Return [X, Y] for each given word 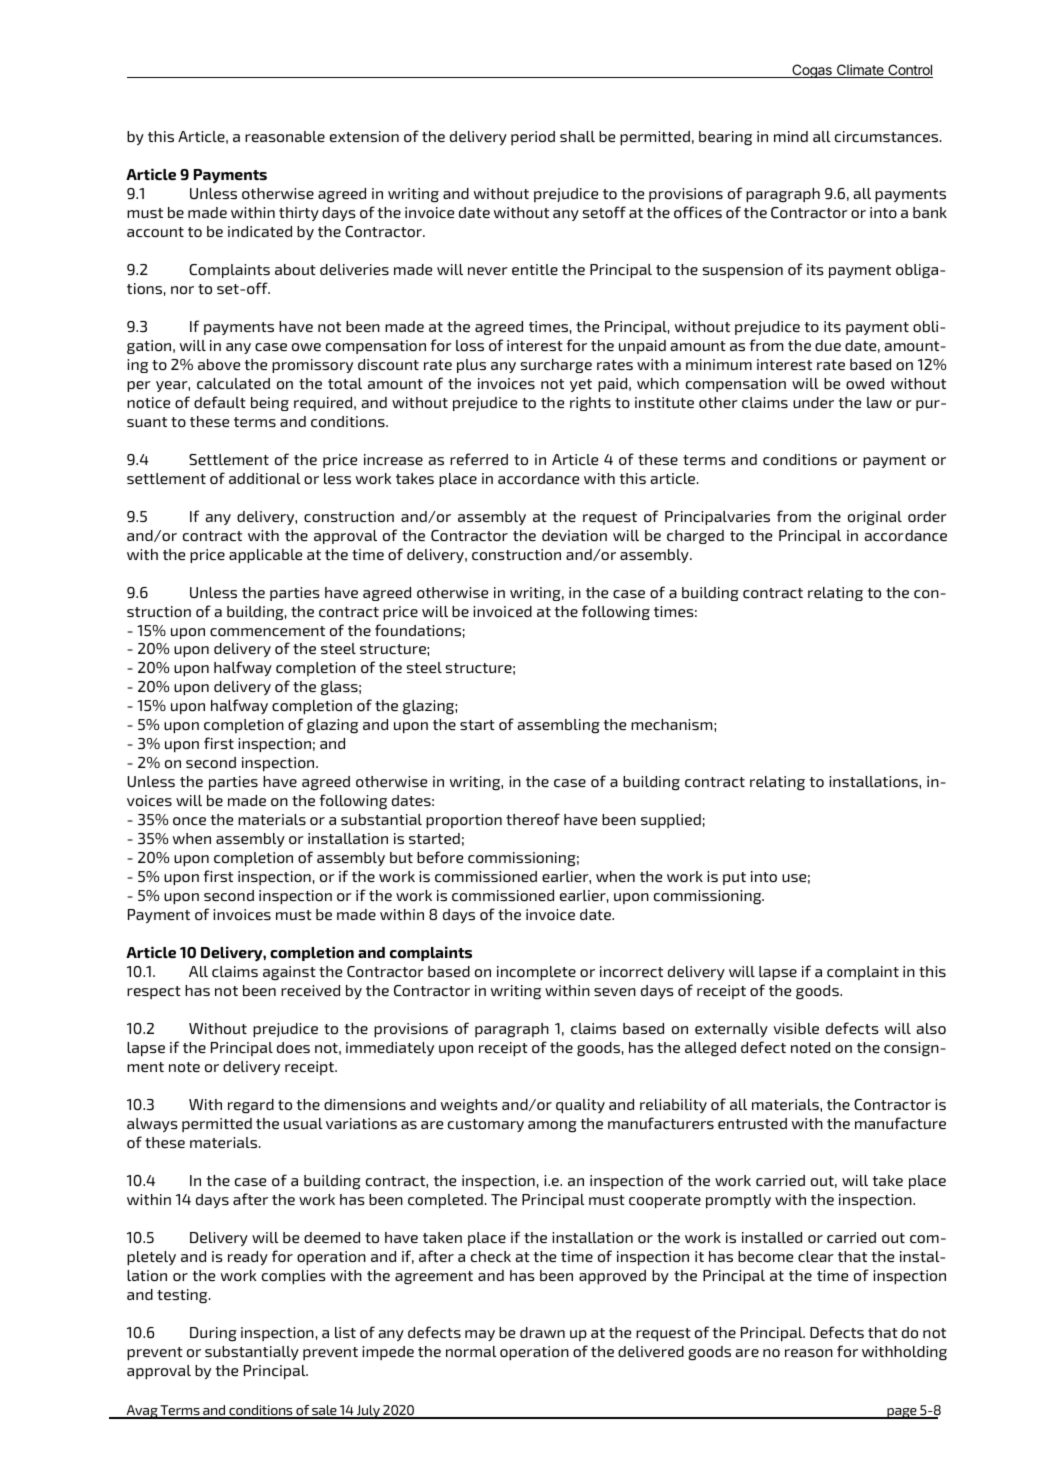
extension [364, 136]
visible [796, 1028]
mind [791, 136]
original [875, 518]
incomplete [536, 973]
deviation [574, 535]
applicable [265, 556]
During [213, 1334]
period [533, 138]
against [289, 973]
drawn [542, 1332]
